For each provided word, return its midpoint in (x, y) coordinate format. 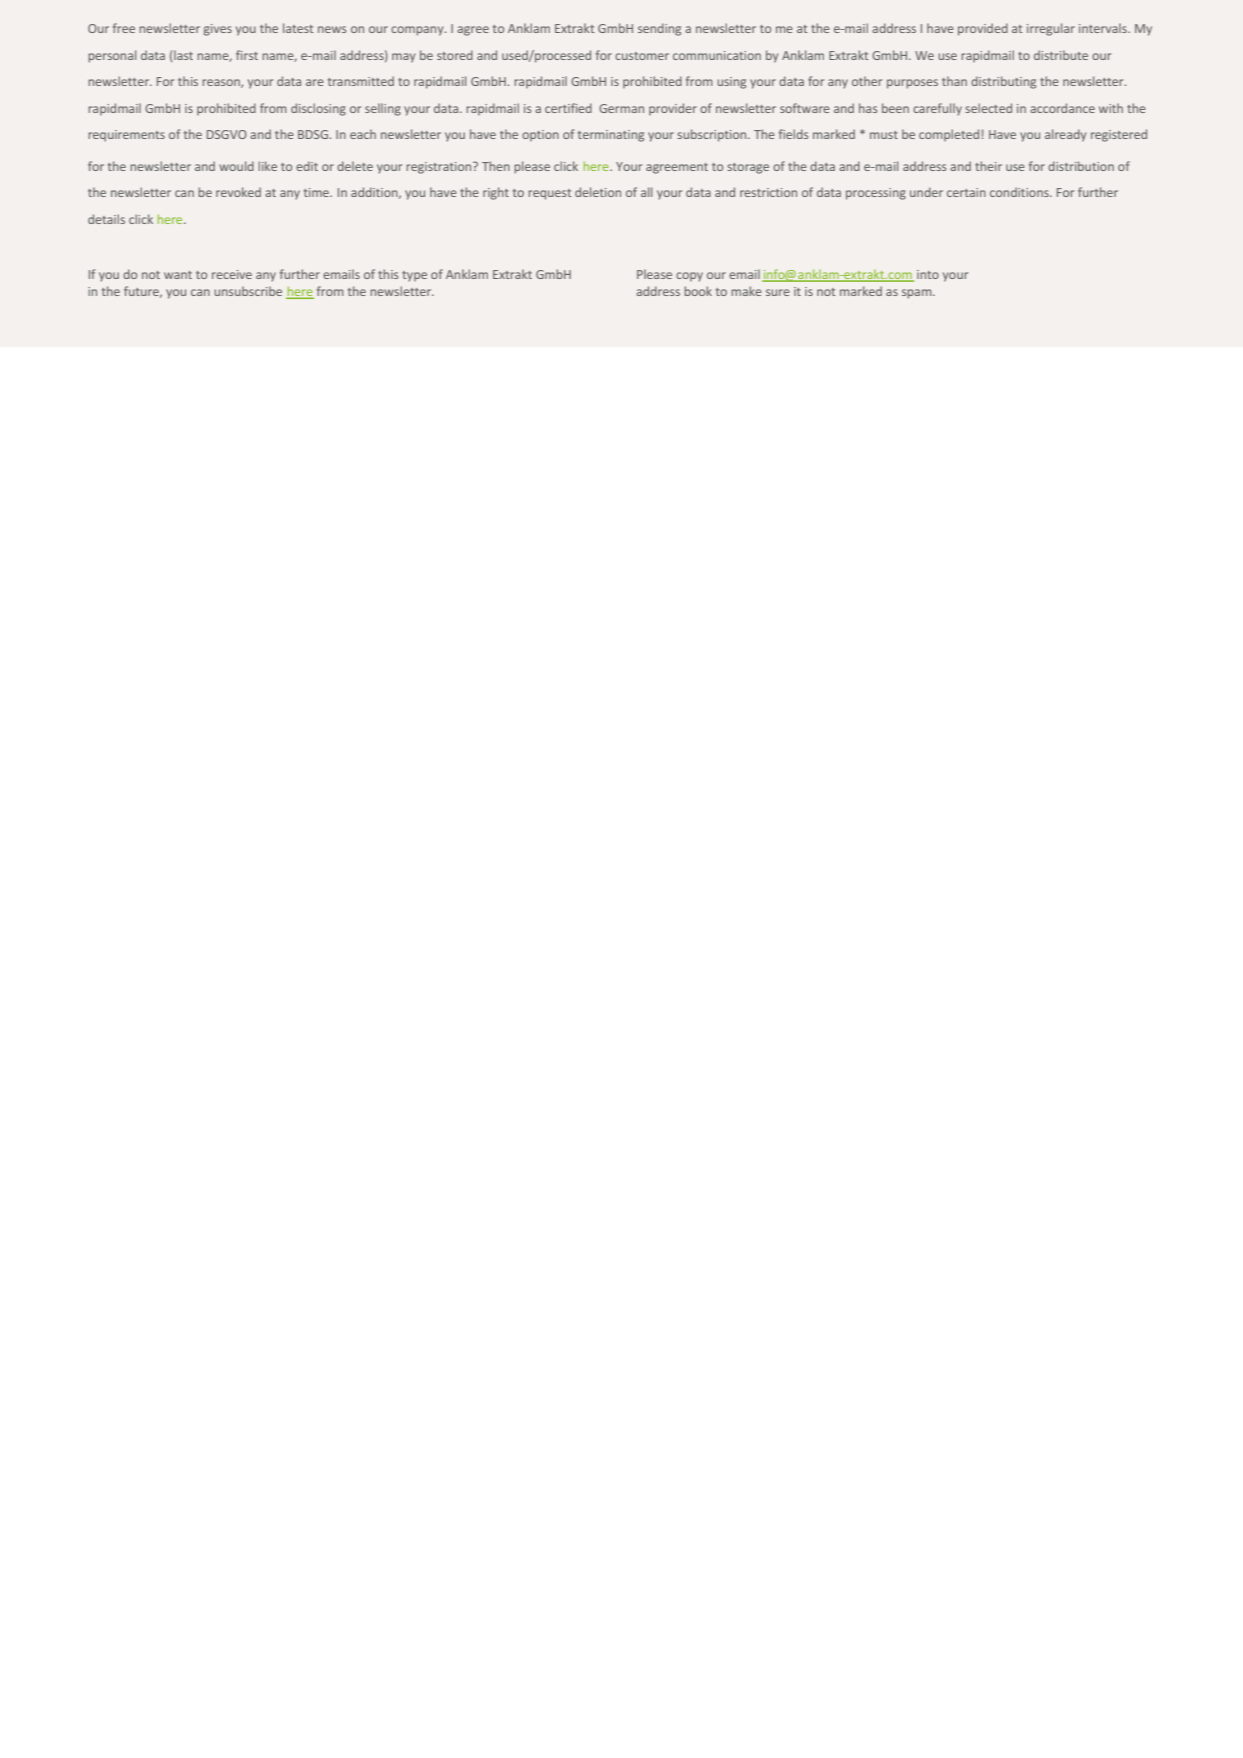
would (236, 166)
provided (983, 29)
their (988, 166)
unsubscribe (248, 291)
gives (218, 30)
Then (496, 166)
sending (659, 29)
